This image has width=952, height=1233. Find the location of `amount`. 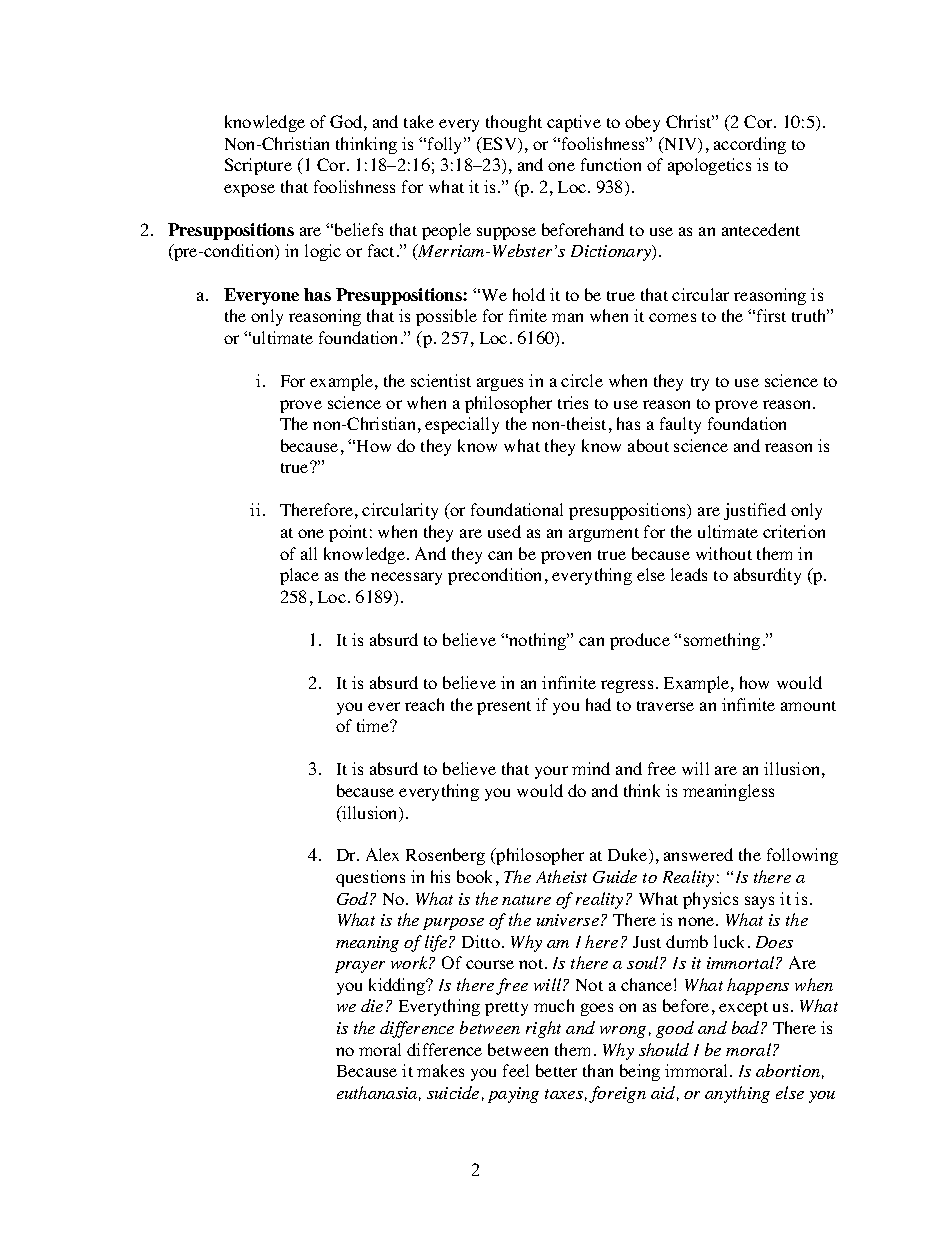

amount is located at coordinates (808, 706).
